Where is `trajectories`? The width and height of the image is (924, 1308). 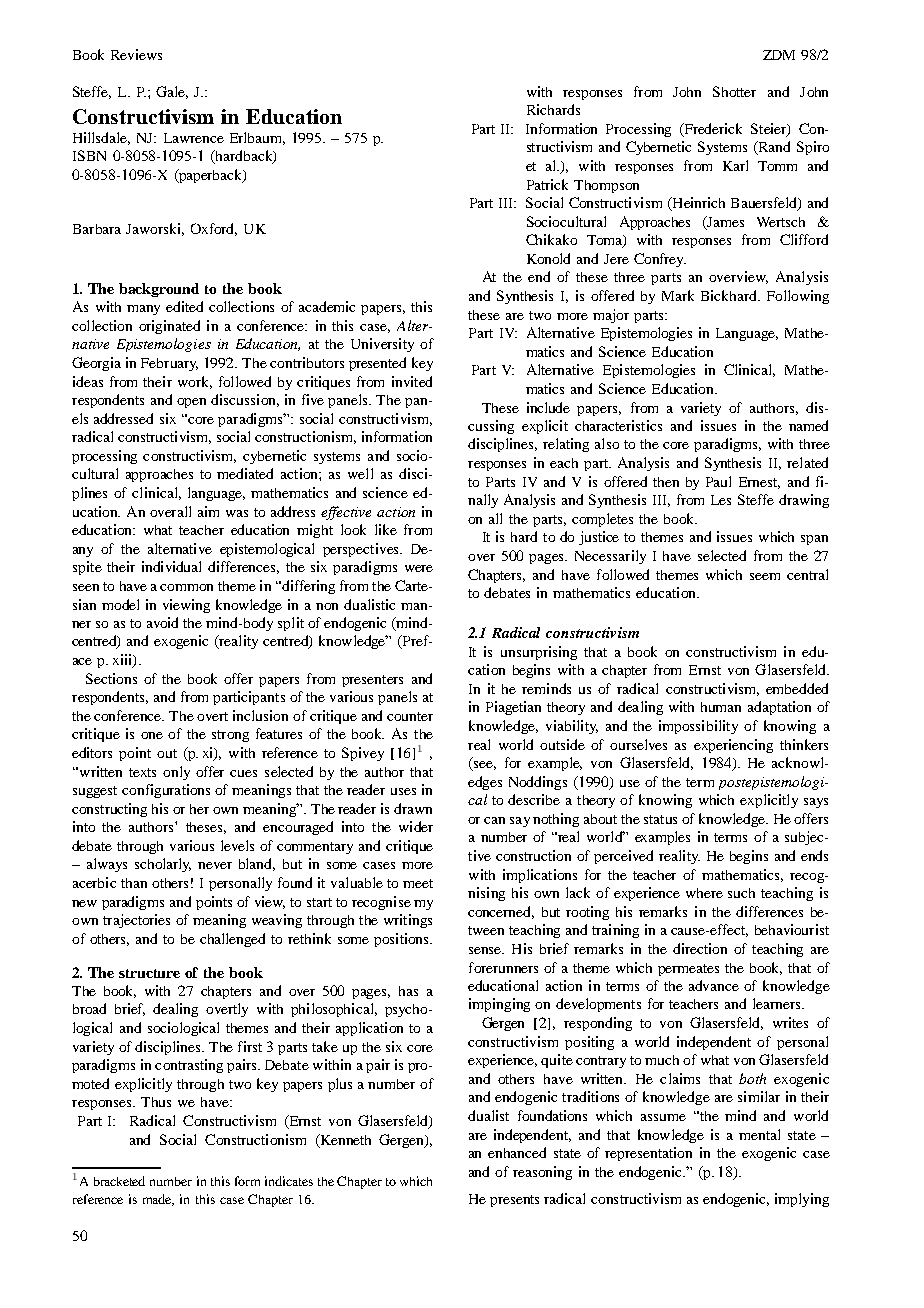
trajectories is located at coordinates (136, 921).
